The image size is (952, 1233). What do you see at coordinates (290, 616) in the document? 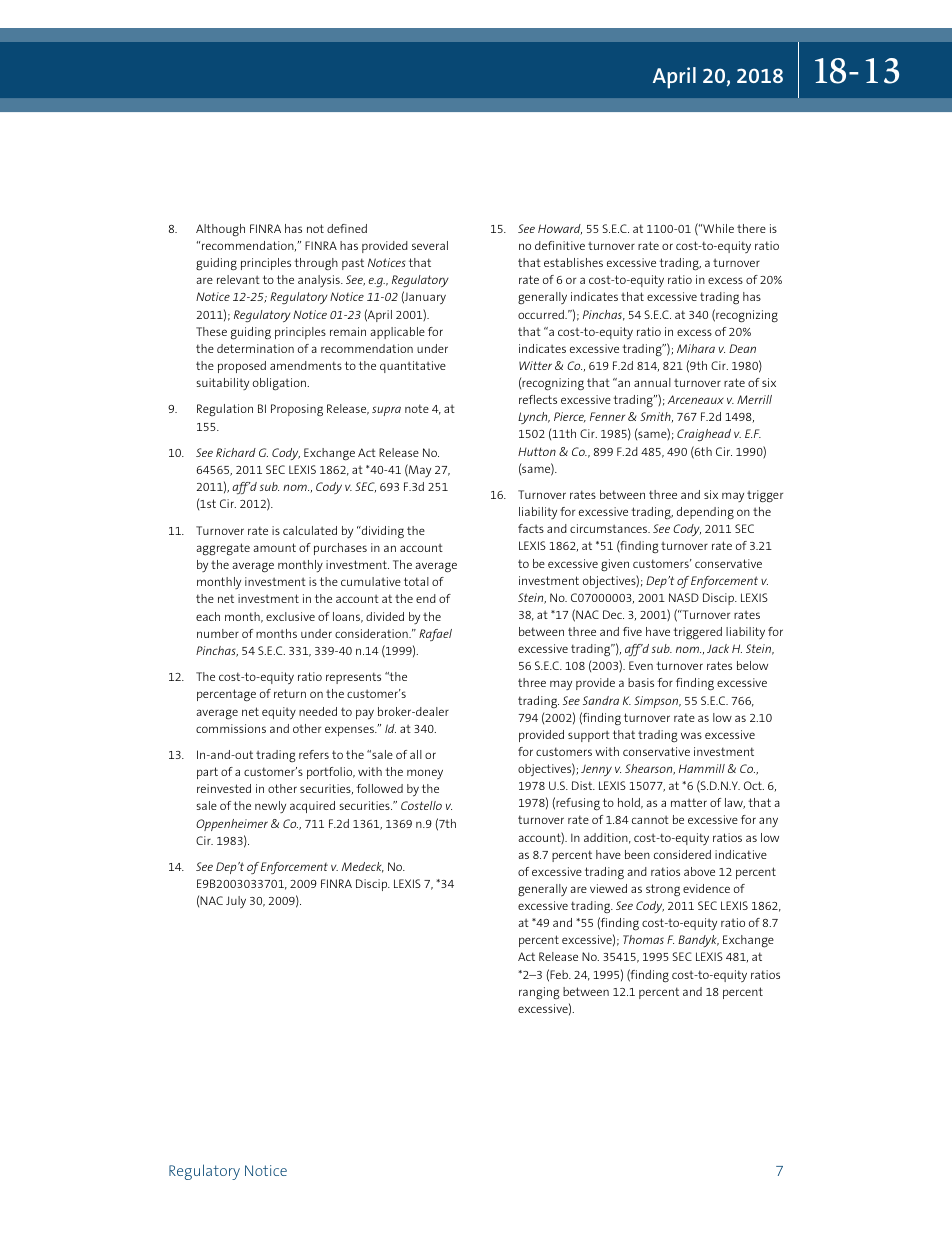
I see `exclusive` at bounding box center [290, 616].
